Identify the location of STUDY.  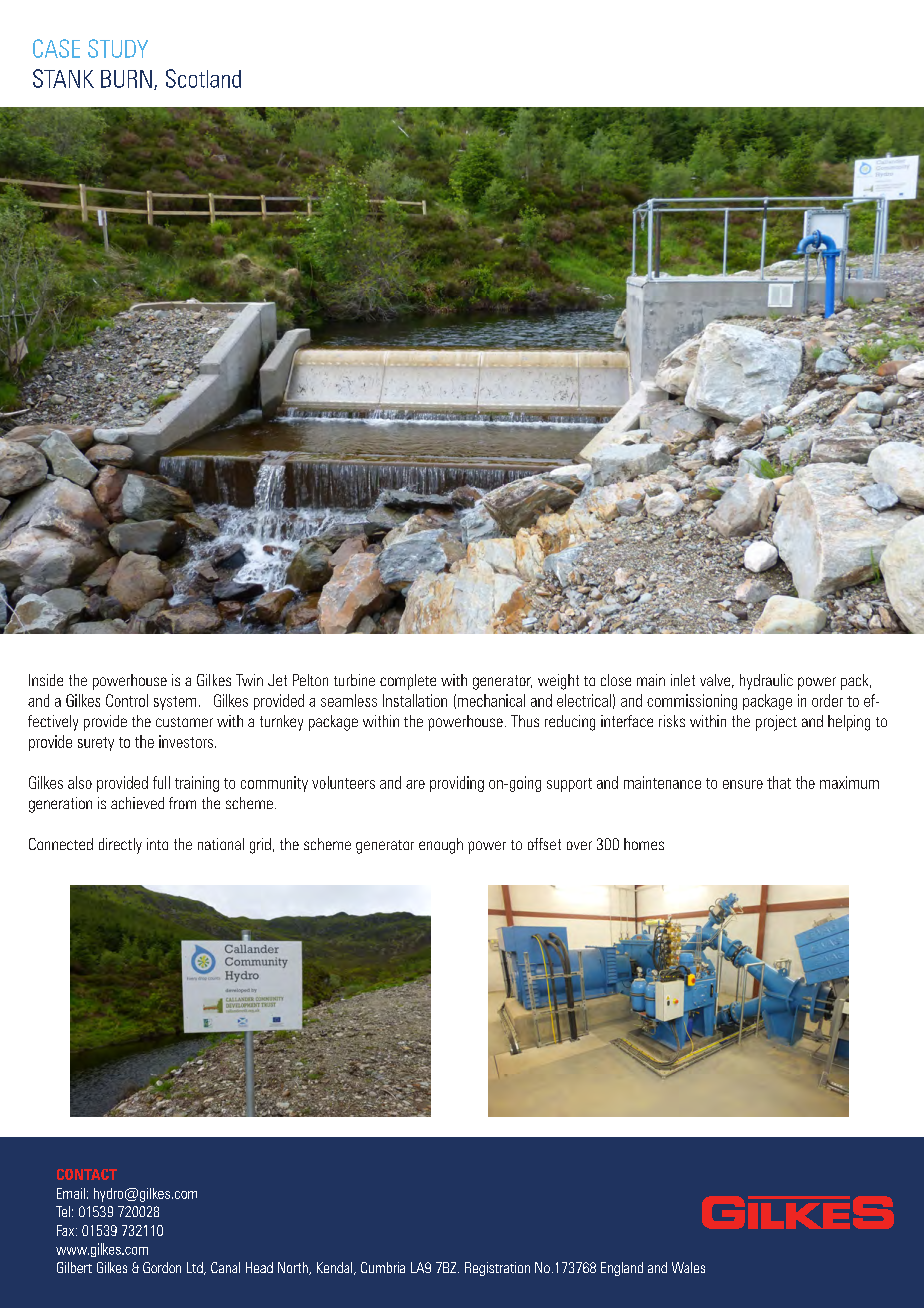
(118, 48).
